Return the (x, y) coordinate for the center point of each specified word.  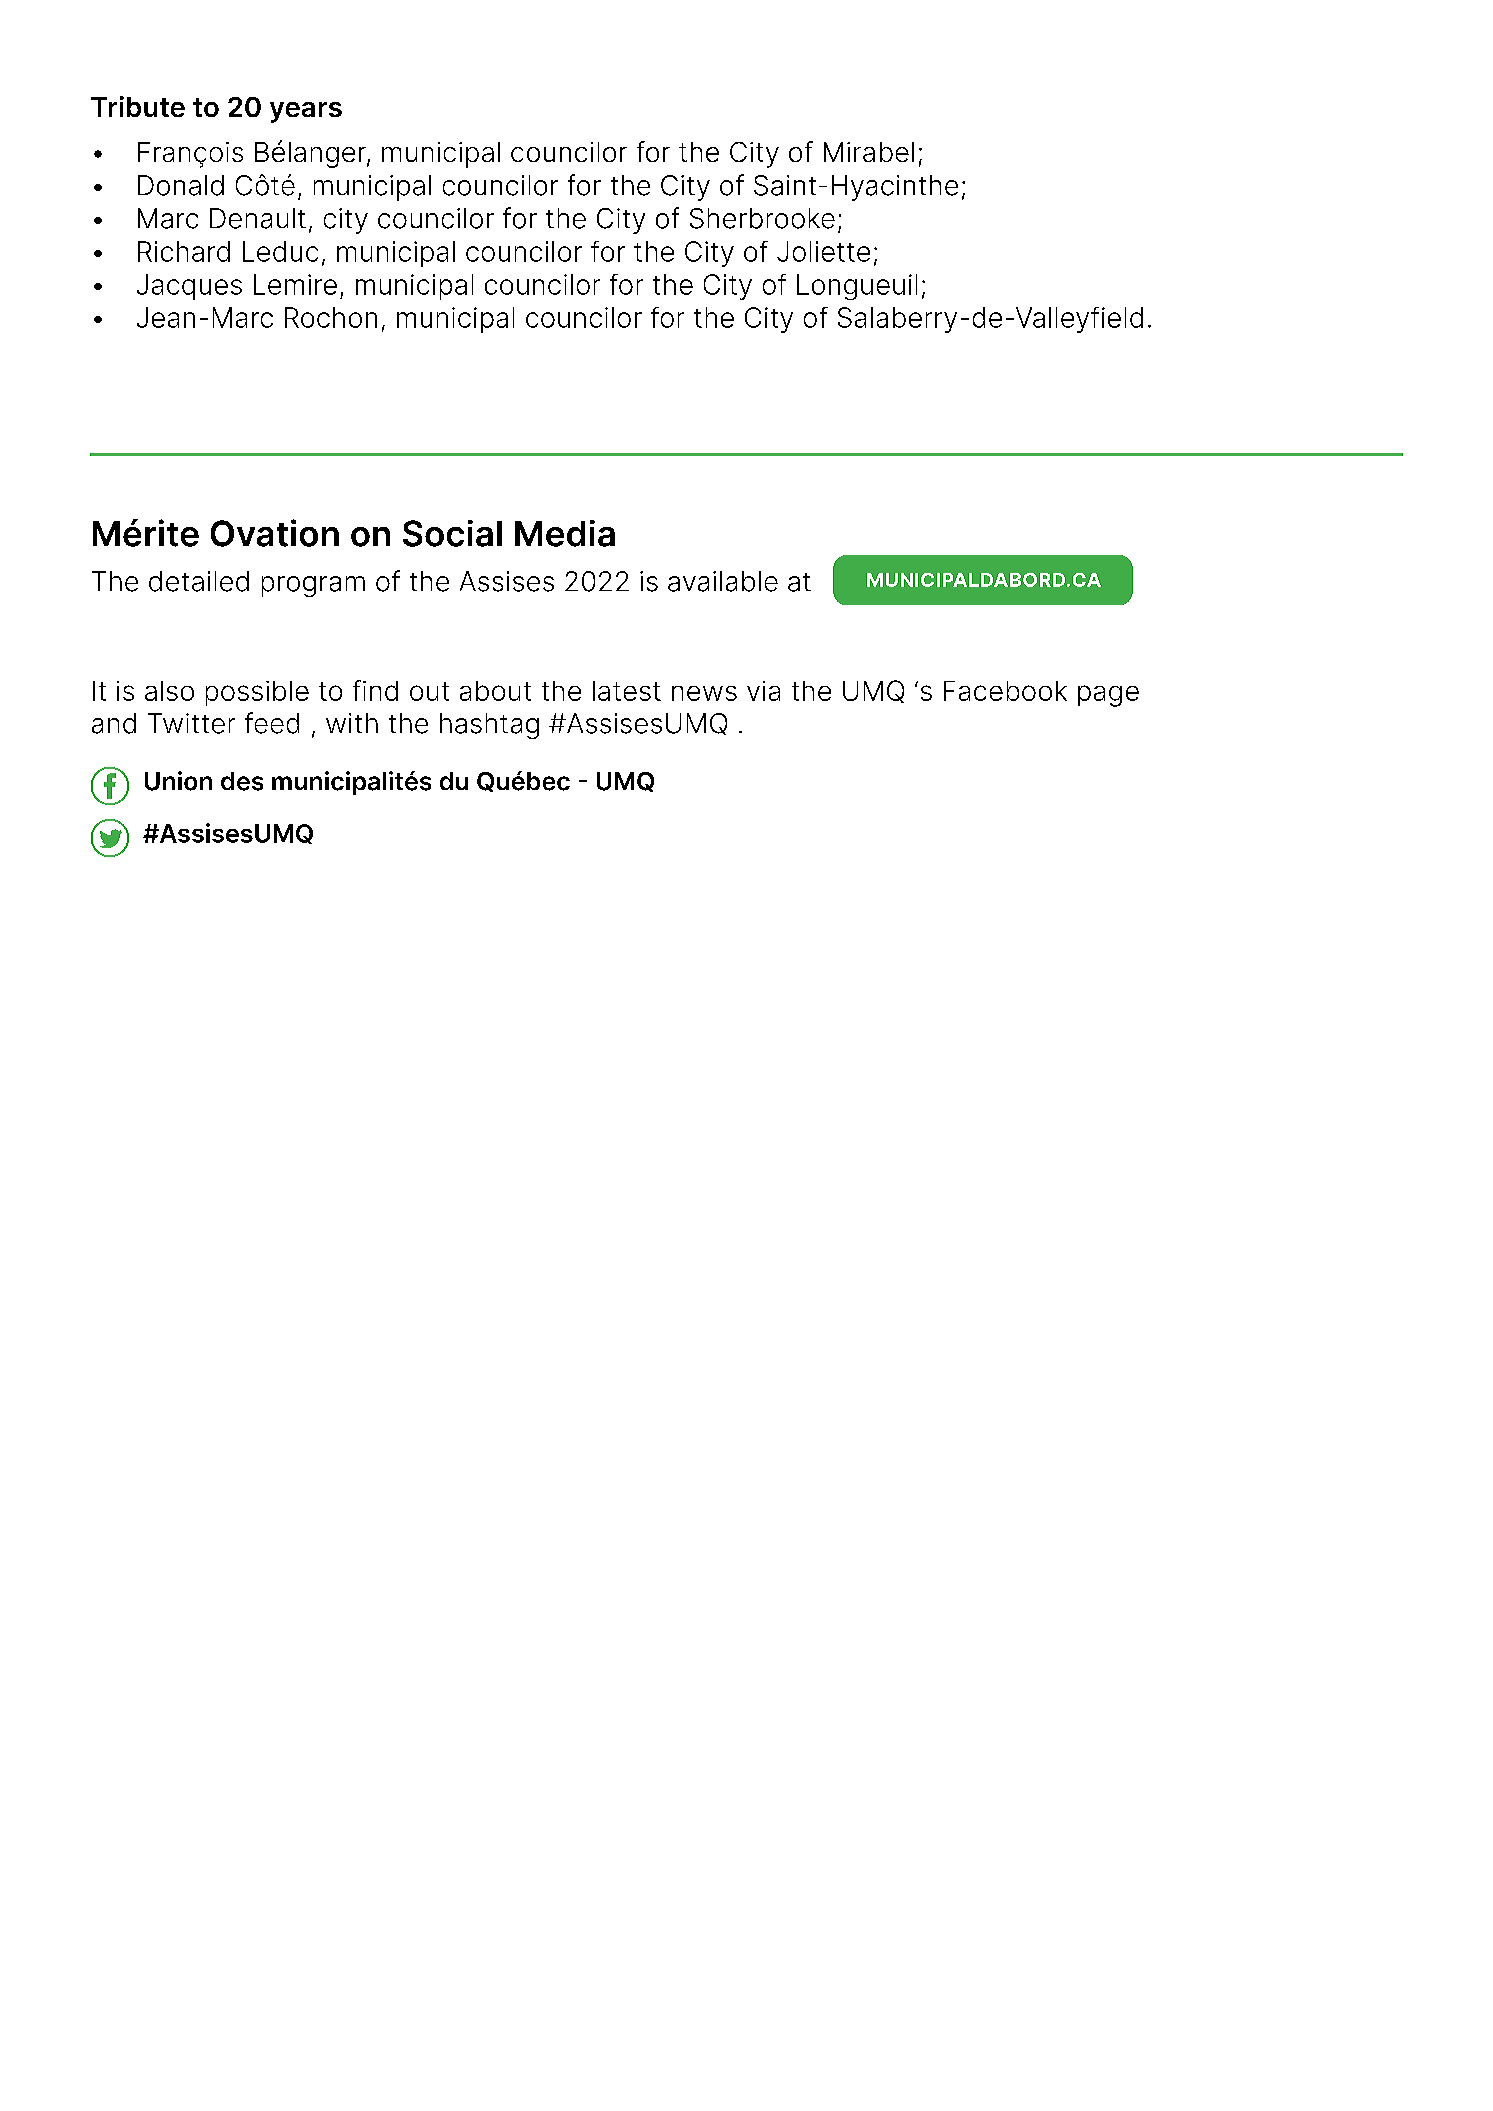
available (723, 581)
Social (452, 533)
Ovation (275, 533)
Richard (184, 251)
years (306, 112)
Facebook (1005, 691)
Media (565, 533)
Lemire (295, 284)
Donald (181, 185)
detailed (199, 581)
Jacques (189, 287)
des (242, 781)
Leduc (280, 251)
